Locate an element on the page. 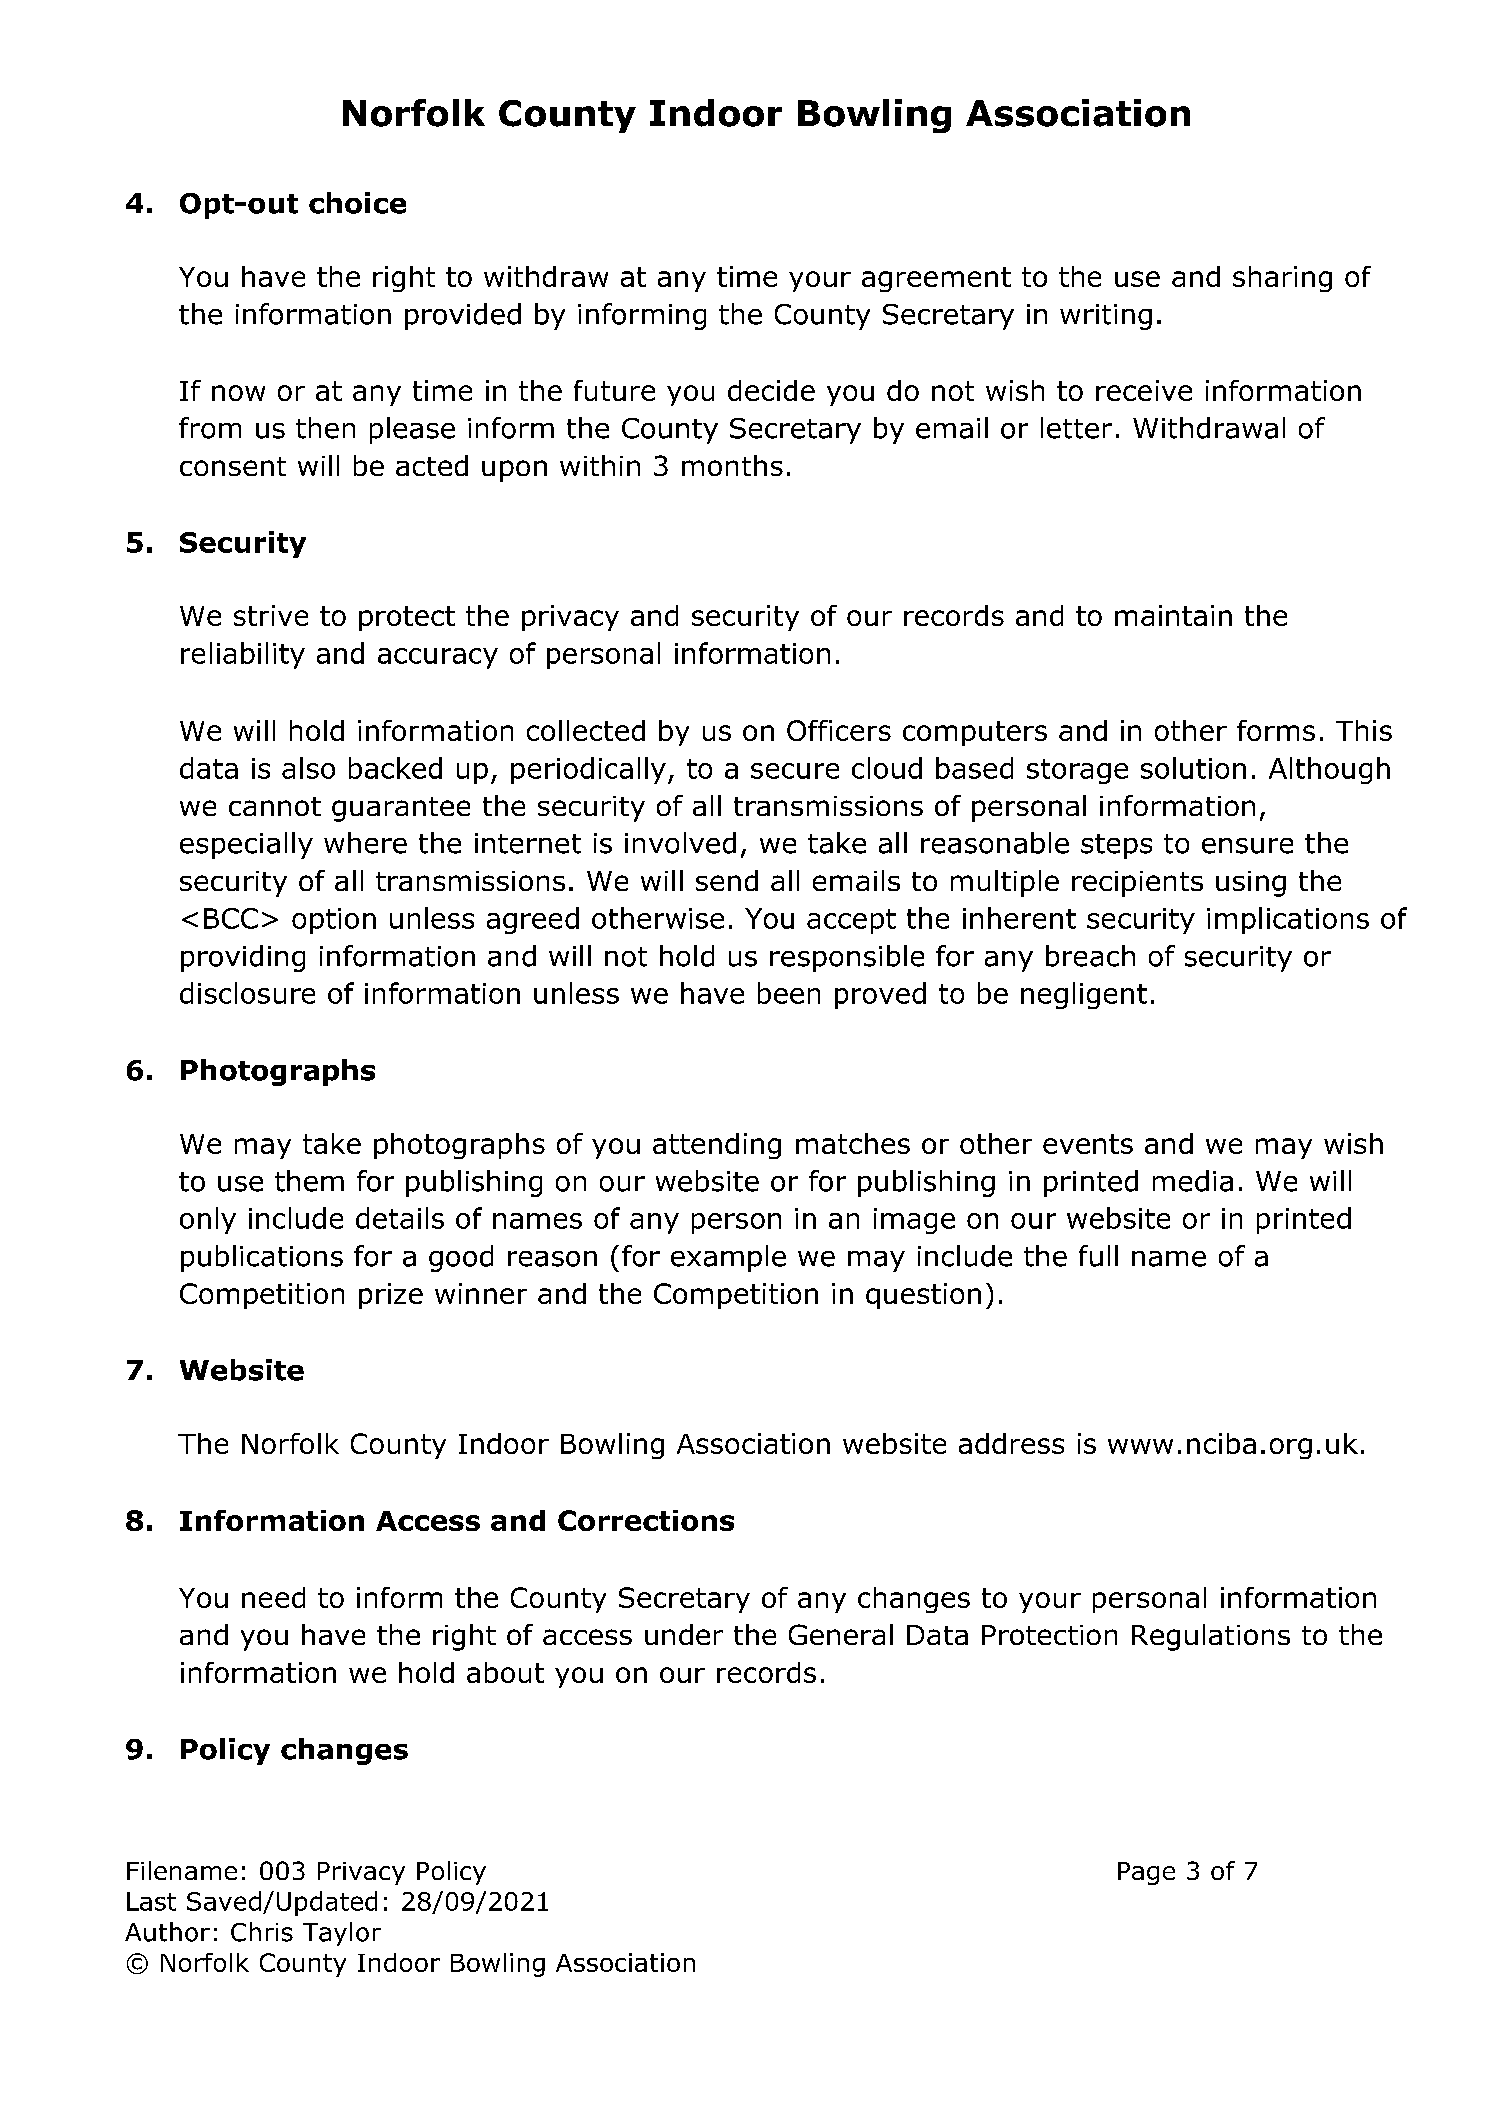 The height and width of the document is (2116, 1496). media is located at coordinates (1193, 1181).
